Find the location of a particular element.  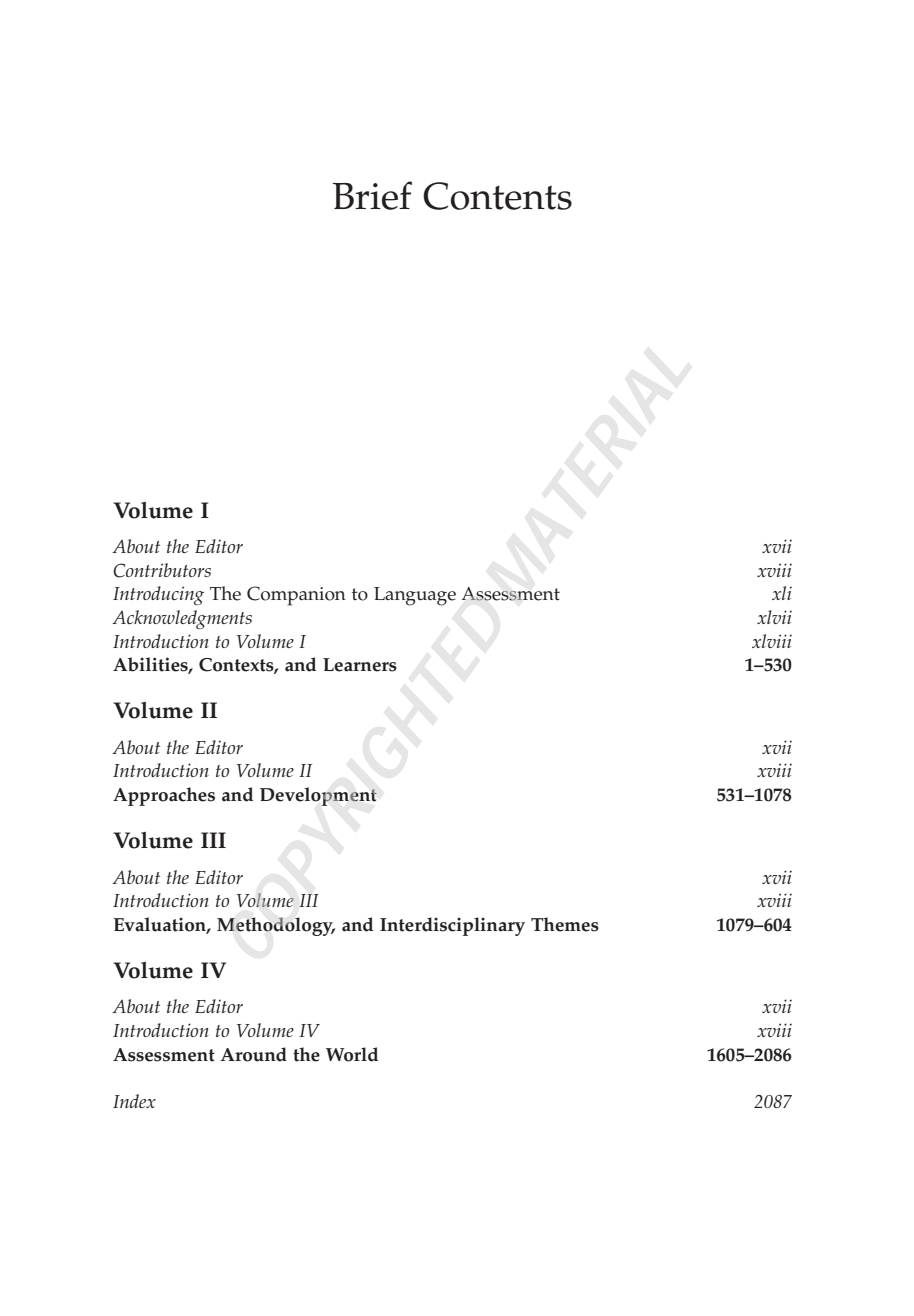

Index is located at coordinates (134, 1101).
